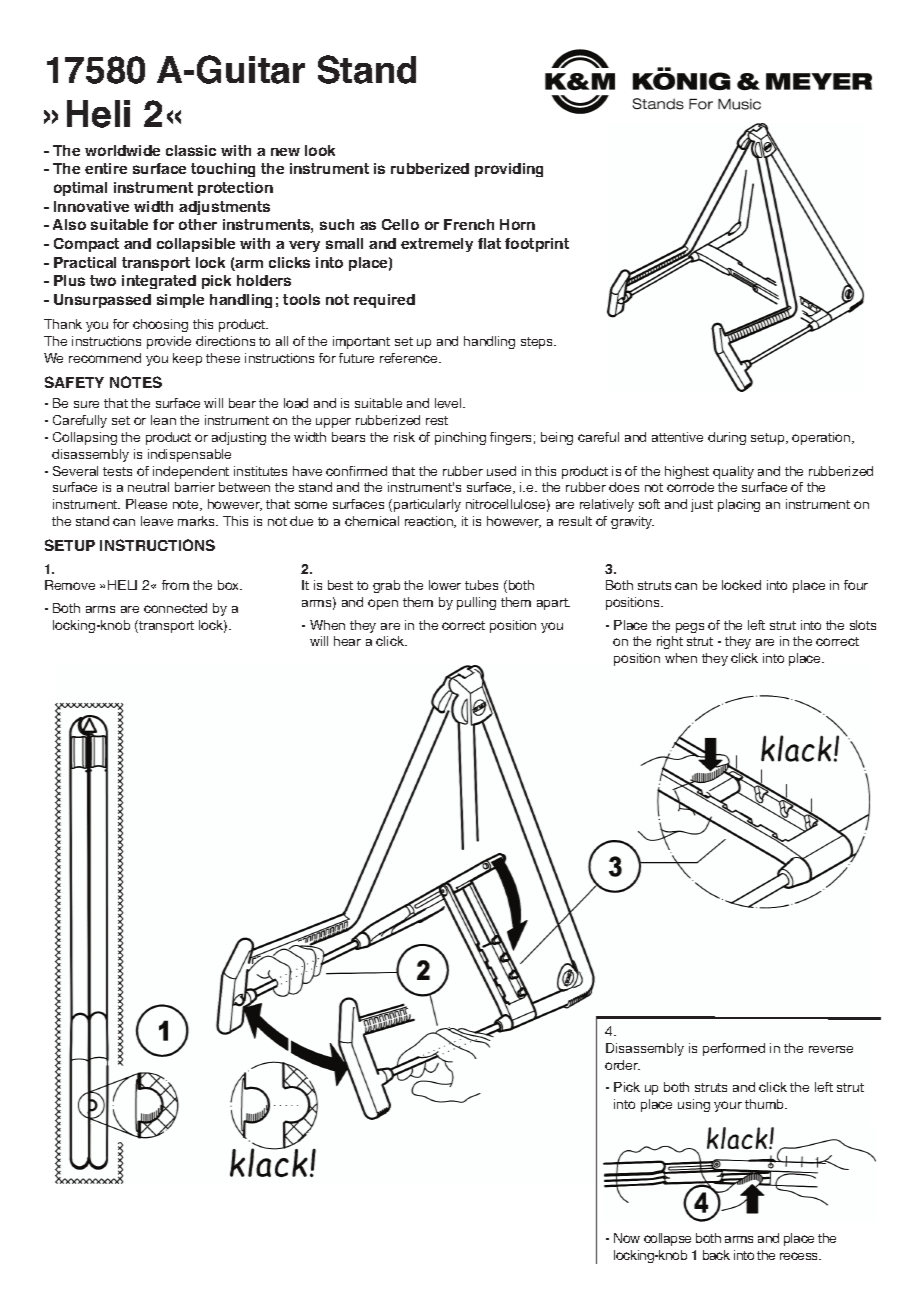  I want to click on footprint, so click(537, 245).
